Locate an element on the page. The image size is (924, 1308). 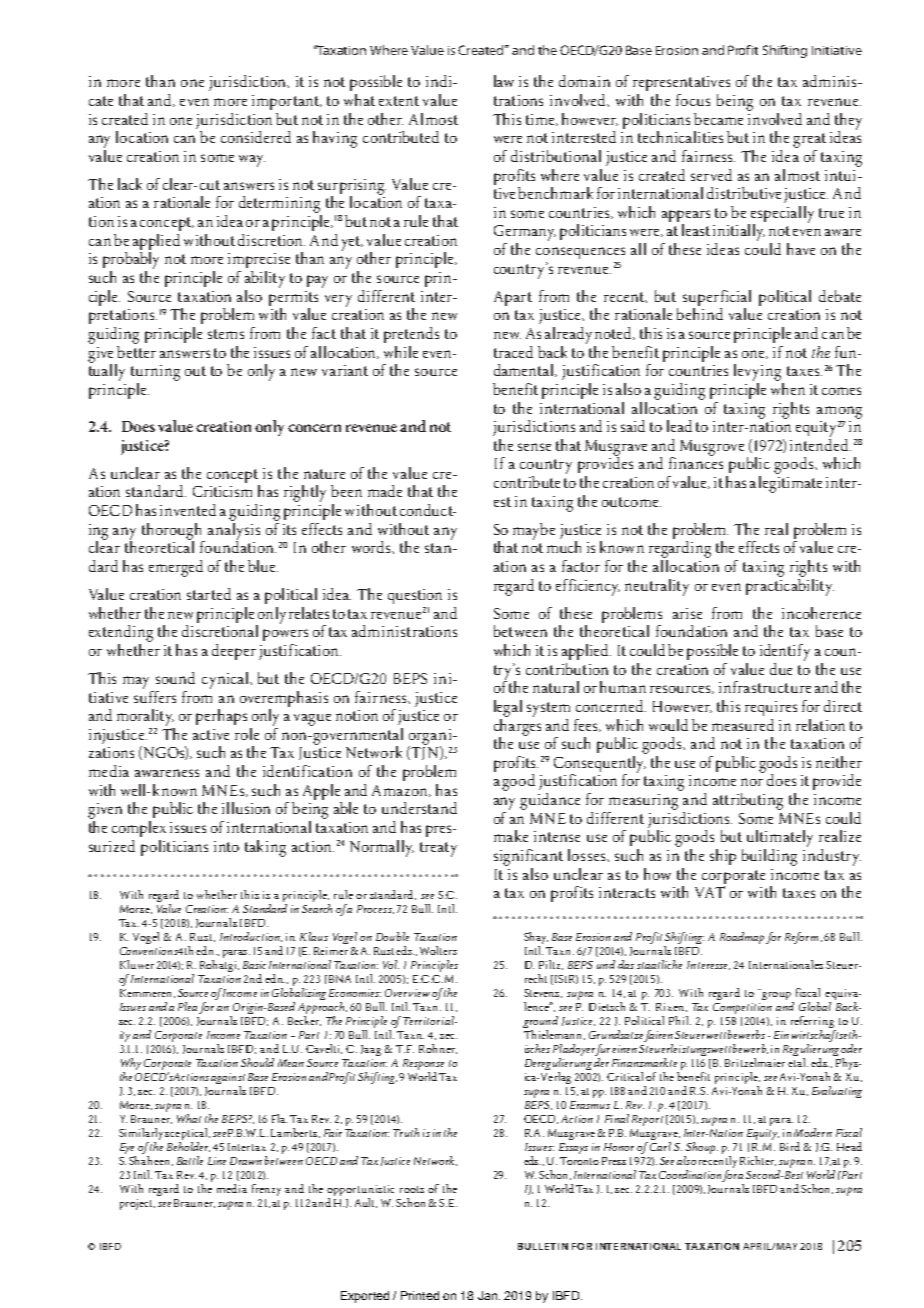
traced is located at coordinates (513, 352).
